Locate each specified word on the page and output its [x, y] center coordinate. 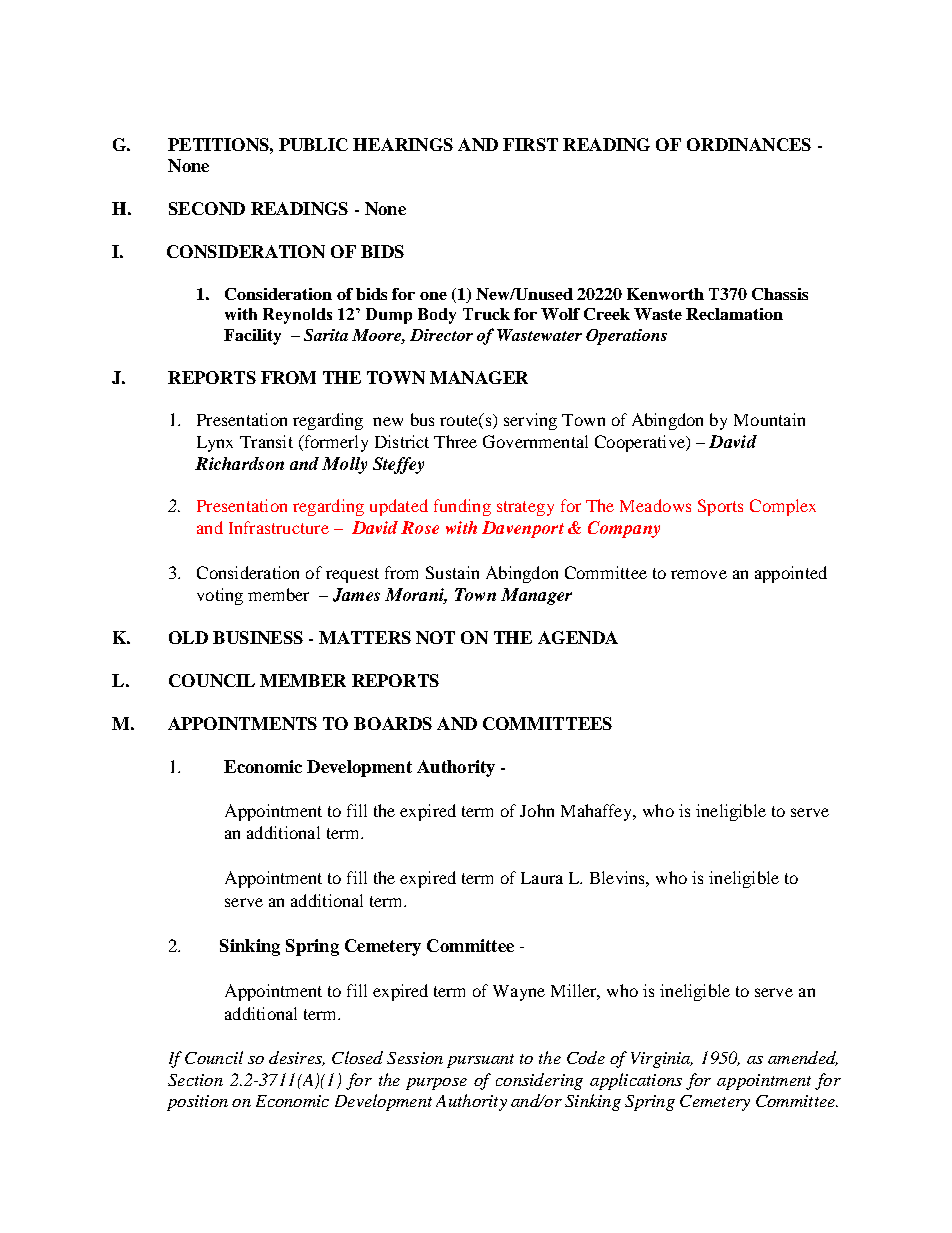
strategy [525, 508]
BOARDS [393, 723]
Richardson [239, 463]
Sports [720, 507]
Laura [542, 878]
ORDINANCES [749, 144]
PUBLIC [313, 144]
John [537, 810]
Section [195, 1080]
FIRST [530, 144]
